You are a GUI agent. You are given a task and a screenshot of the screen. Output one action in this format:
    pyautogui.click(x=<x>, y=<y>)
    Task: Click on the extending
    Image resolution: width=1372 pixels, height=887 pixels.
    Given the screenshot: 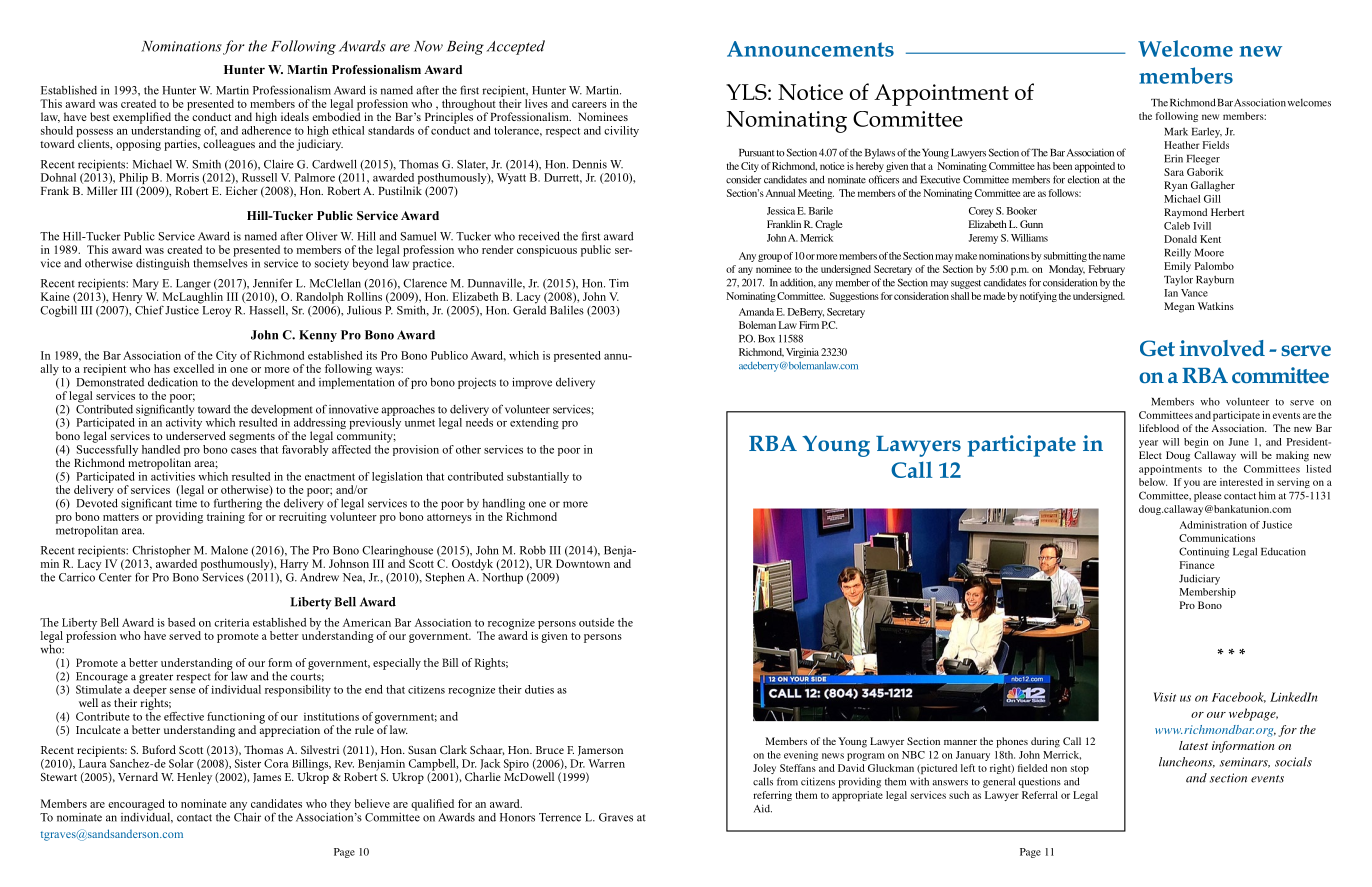 What is the action you would take?
    pyautogui.click(x=534, y=423)
